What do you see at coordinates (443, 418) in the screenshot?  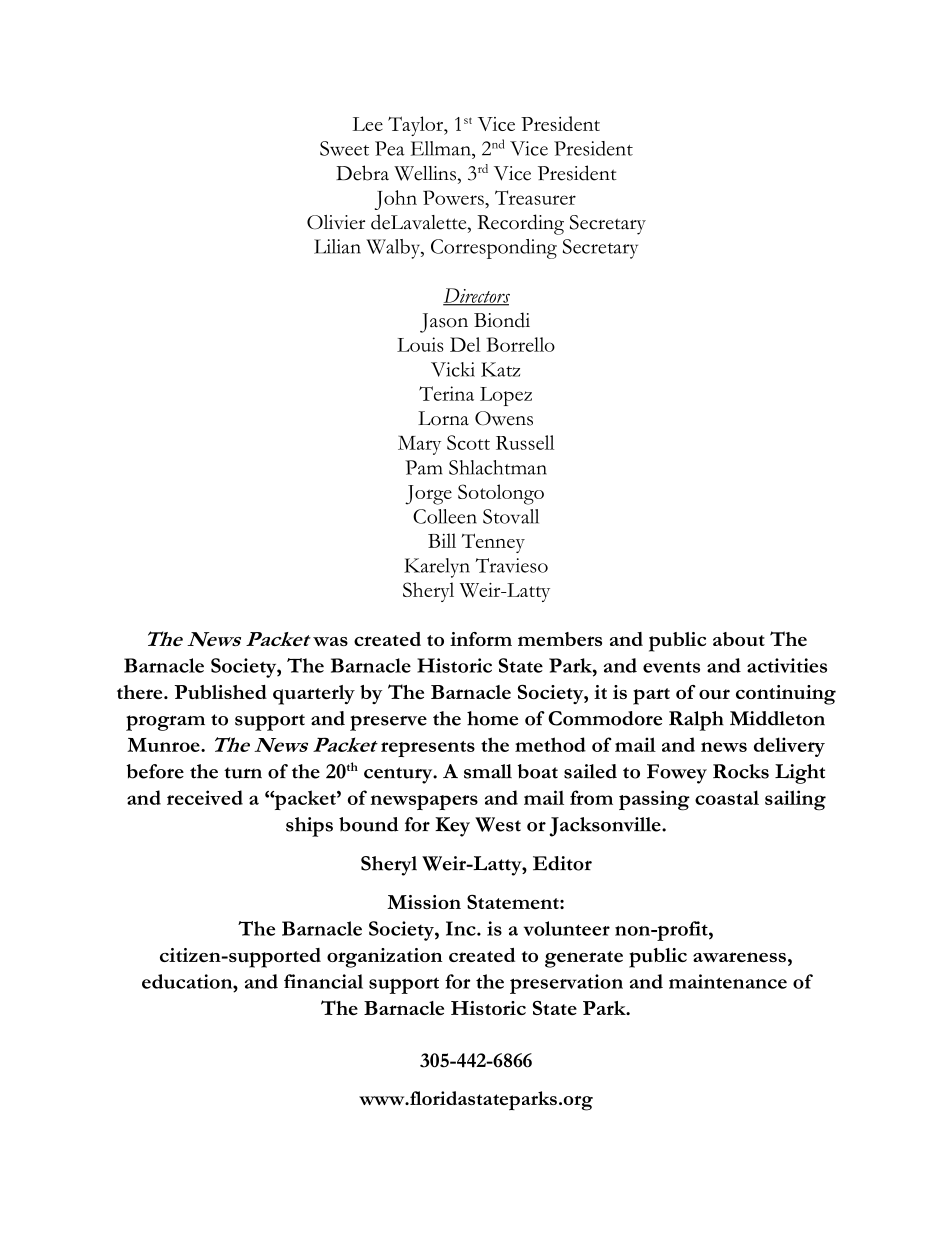 I see `Lorna` at bounding box center [443, 418].
